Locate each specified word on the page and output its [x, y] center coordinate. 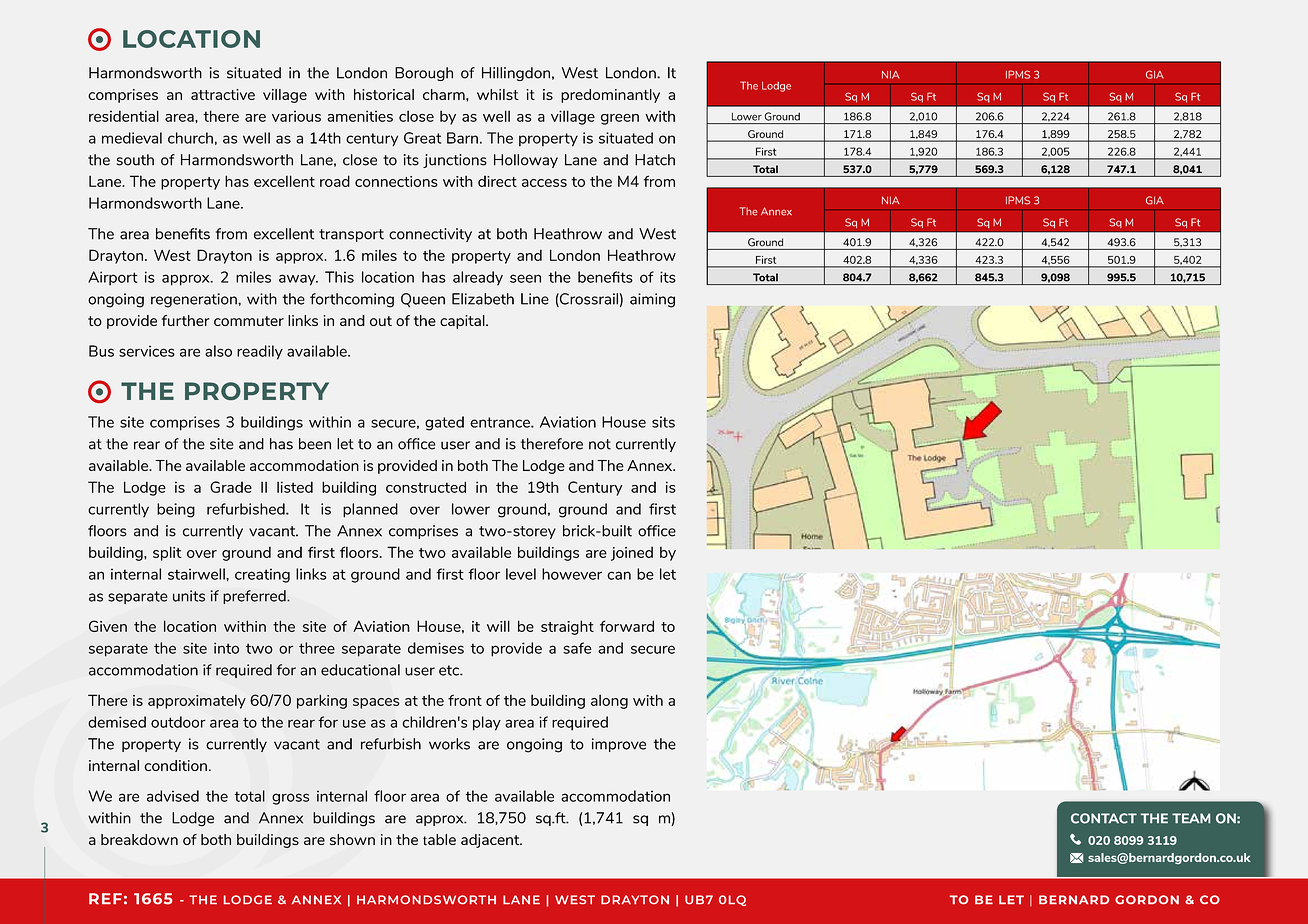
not [600, 444]
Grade [231, 487]
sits [663, 422]
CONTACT [1104, 818]
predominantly [610, 96]
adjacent [491, 841]
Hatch [655, 160]
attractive [223, 94]
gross [290, 799]
